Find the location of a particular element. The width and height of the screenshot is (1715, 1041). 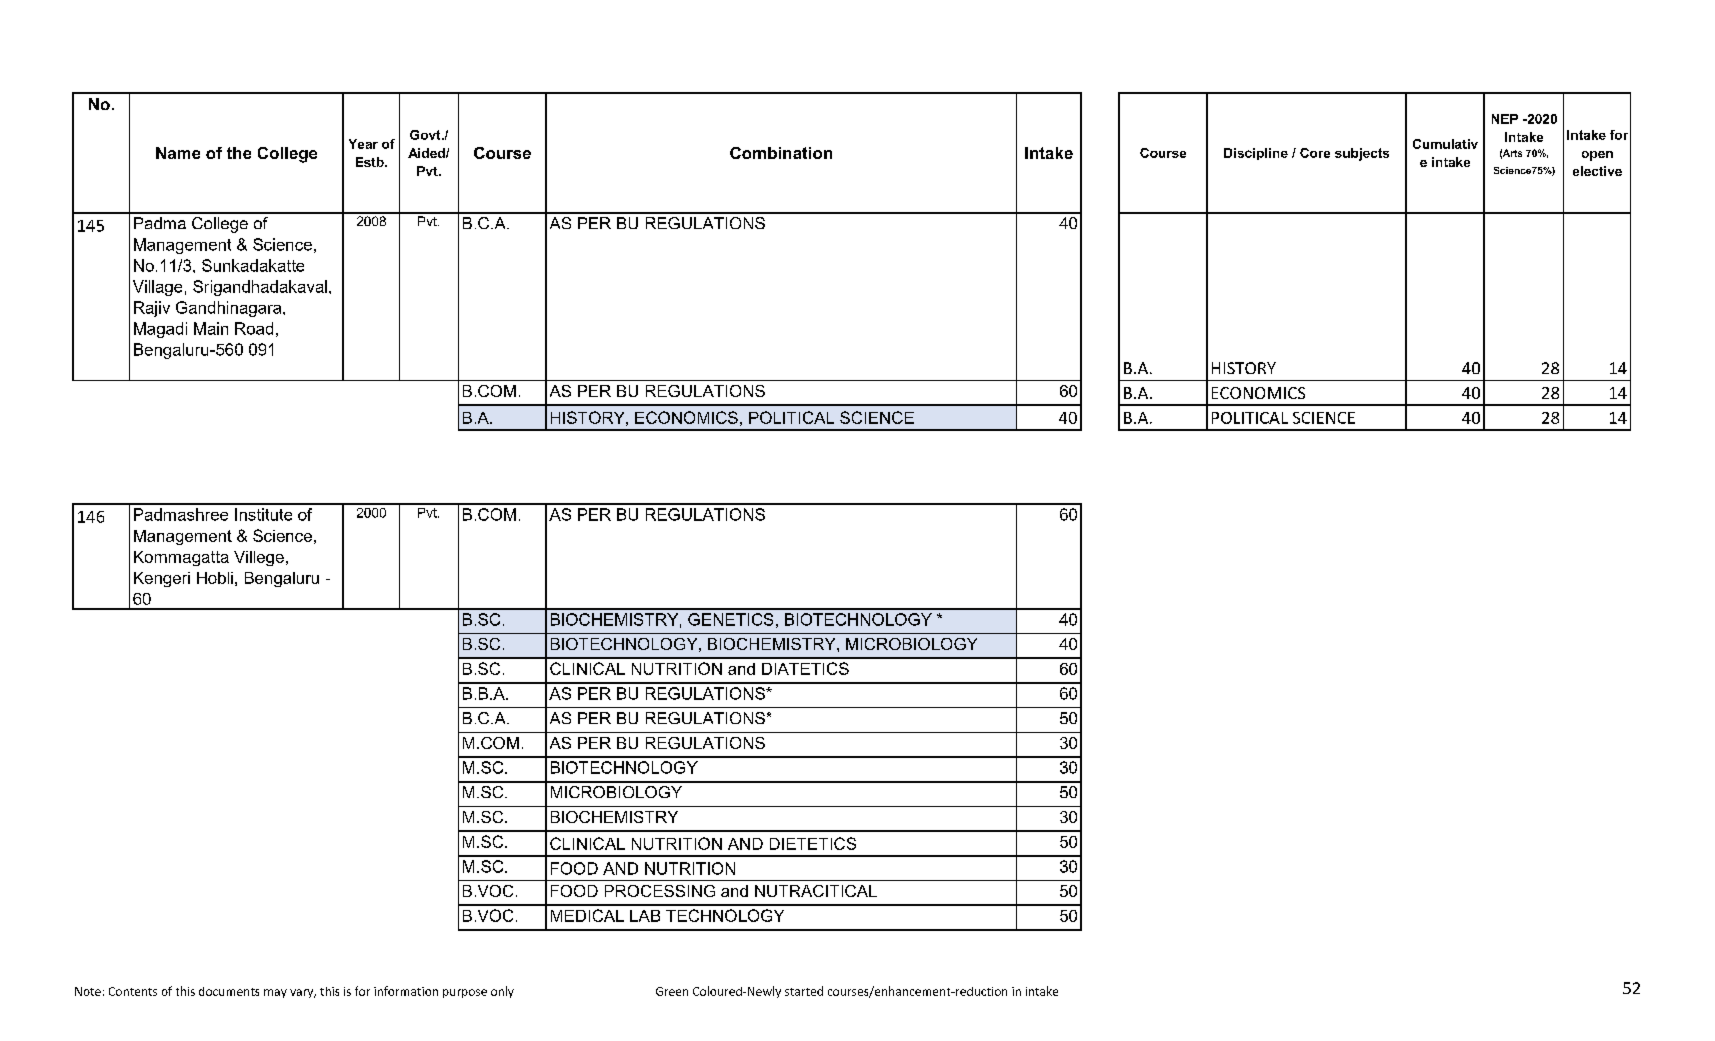

LAB is located at coordinates (645, 916).
